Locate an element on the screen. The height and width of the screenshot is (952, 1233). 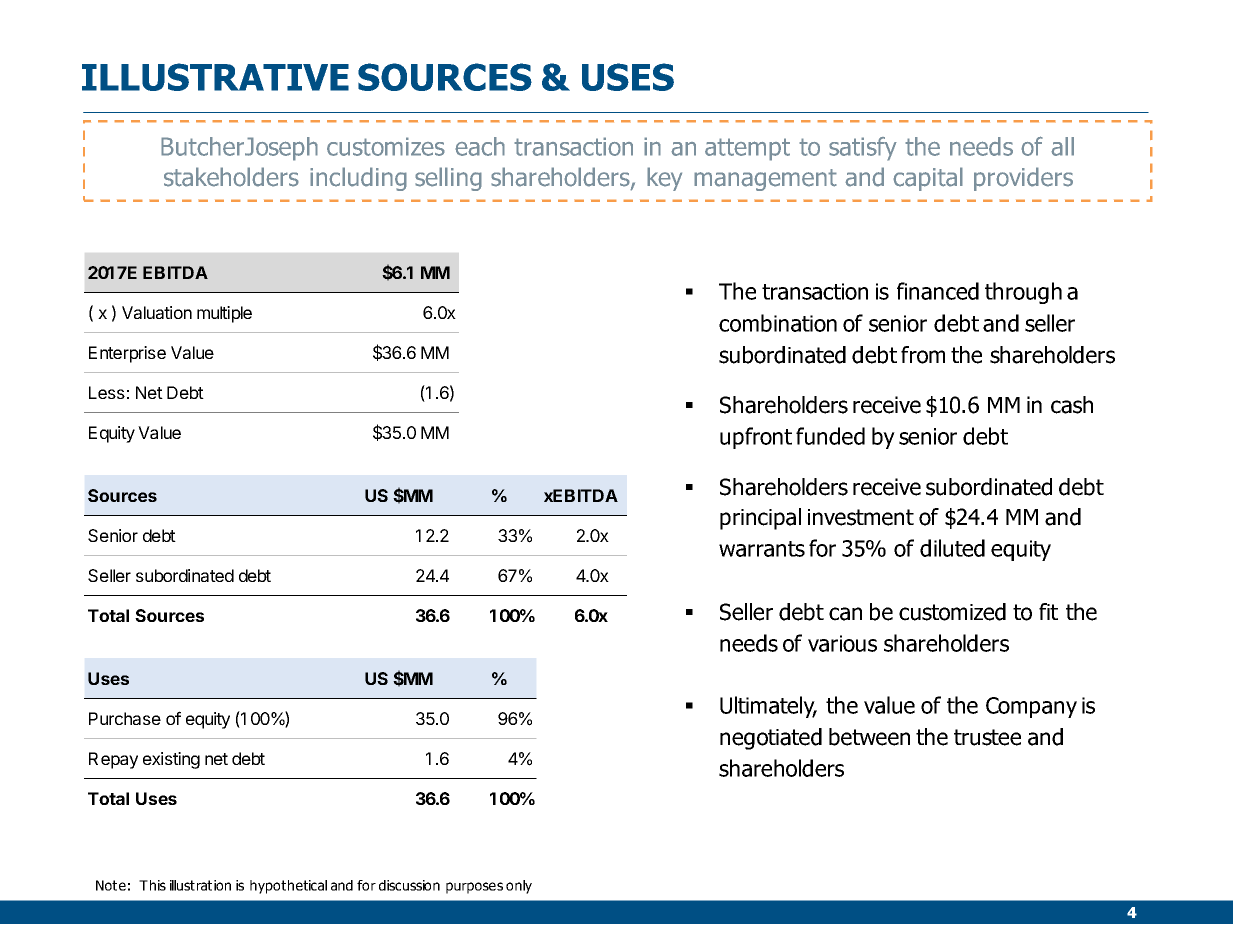
trustee is located at coordinates (987, 737).
